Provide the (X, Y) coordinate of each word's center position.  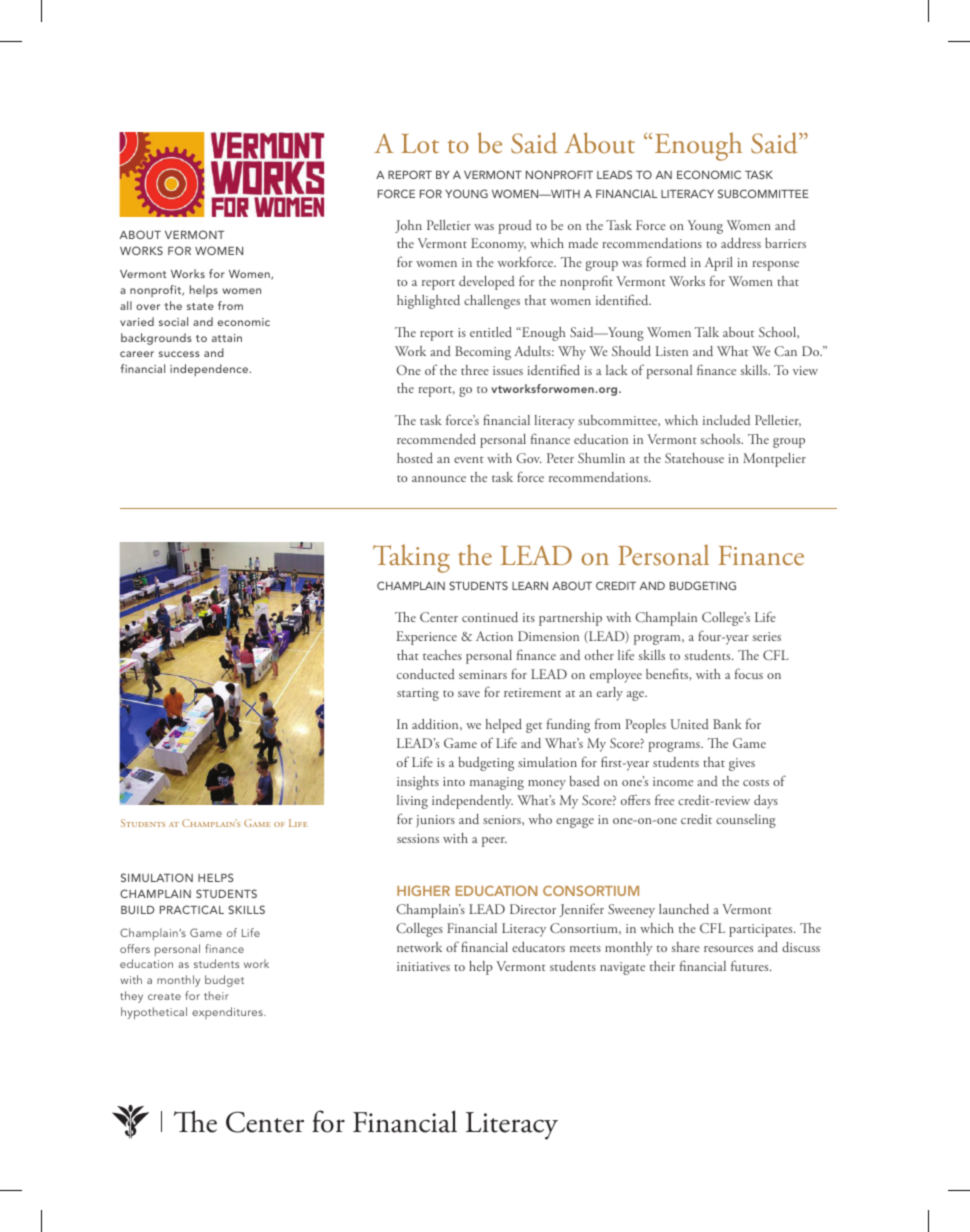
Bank (727, 724)
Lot (420, 143)
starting (418, 694)
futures (751, 965)
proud (515, 227)
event (469, 459)
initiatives (423, 966)
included (726, 420)
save (469, 694)
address (741, 243)
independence (210, 370)
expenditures (228, 1013)
